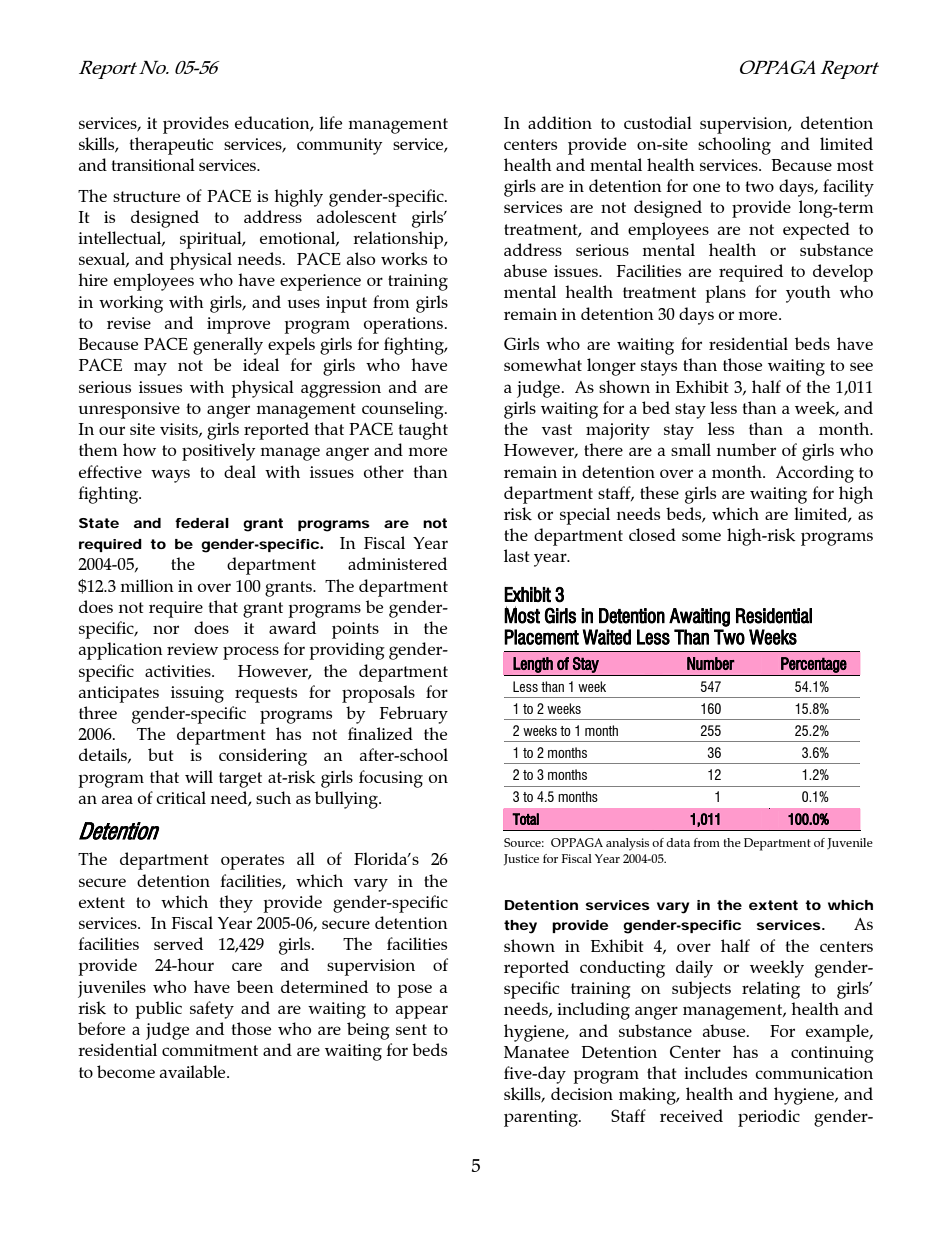  What do you see at coordinates (194, 1071) in the screenshot?
I see `available` at bounding box center [194, 1071].
